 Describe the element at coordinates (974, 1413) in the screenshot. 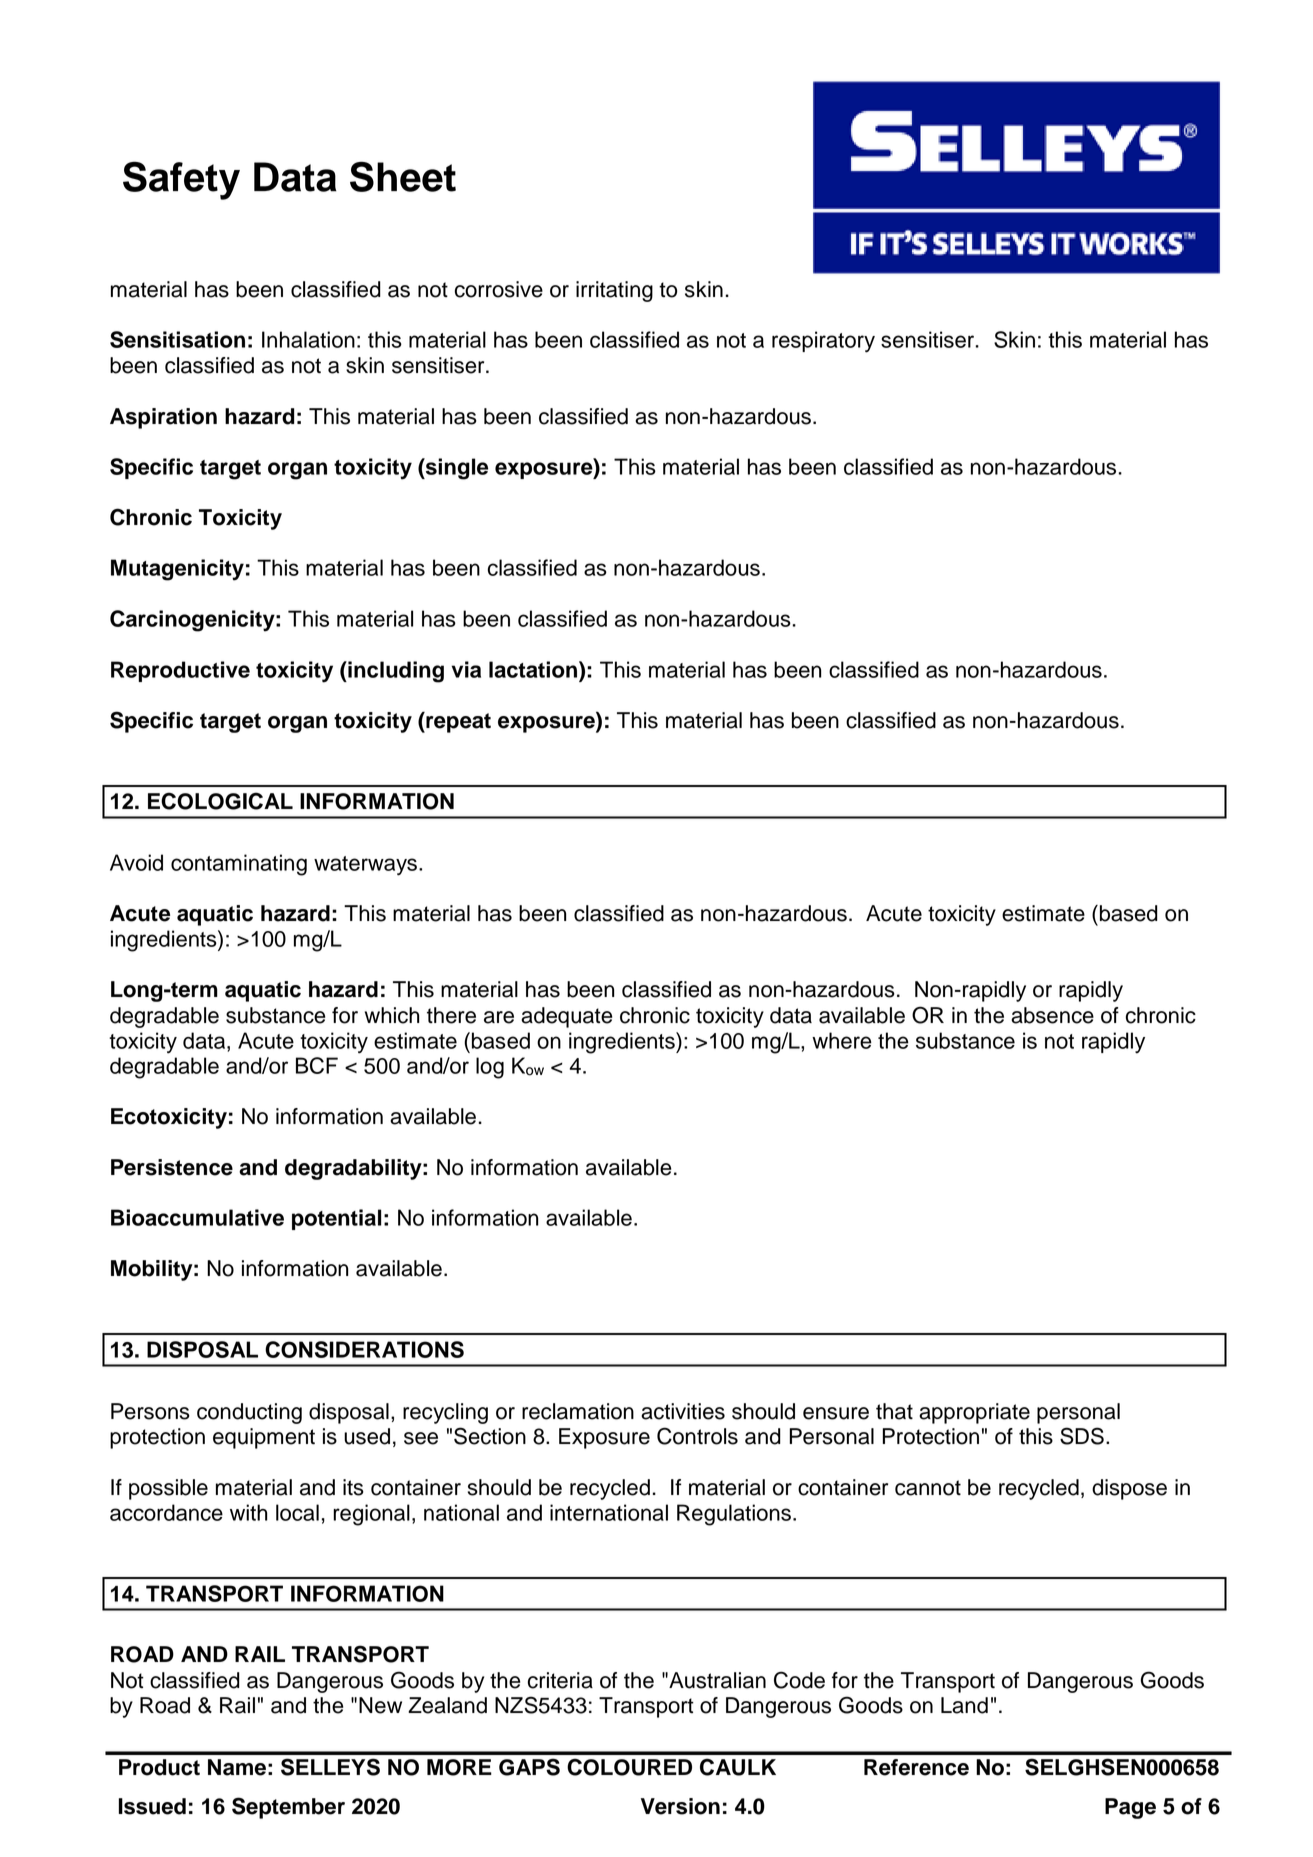

I see `appropriate` at that location.
